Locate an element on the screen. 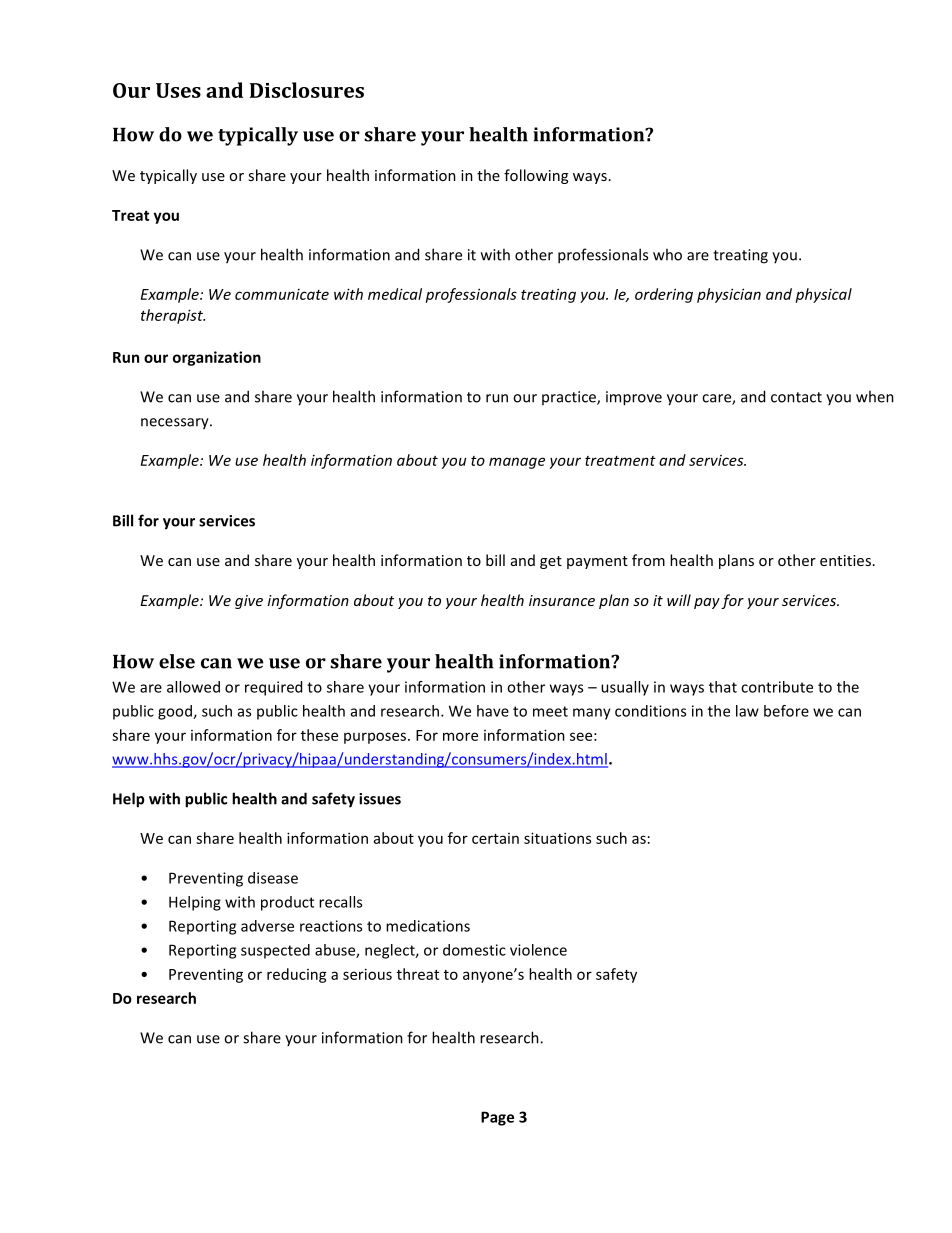  entities is located at coordinates (845, 560).
